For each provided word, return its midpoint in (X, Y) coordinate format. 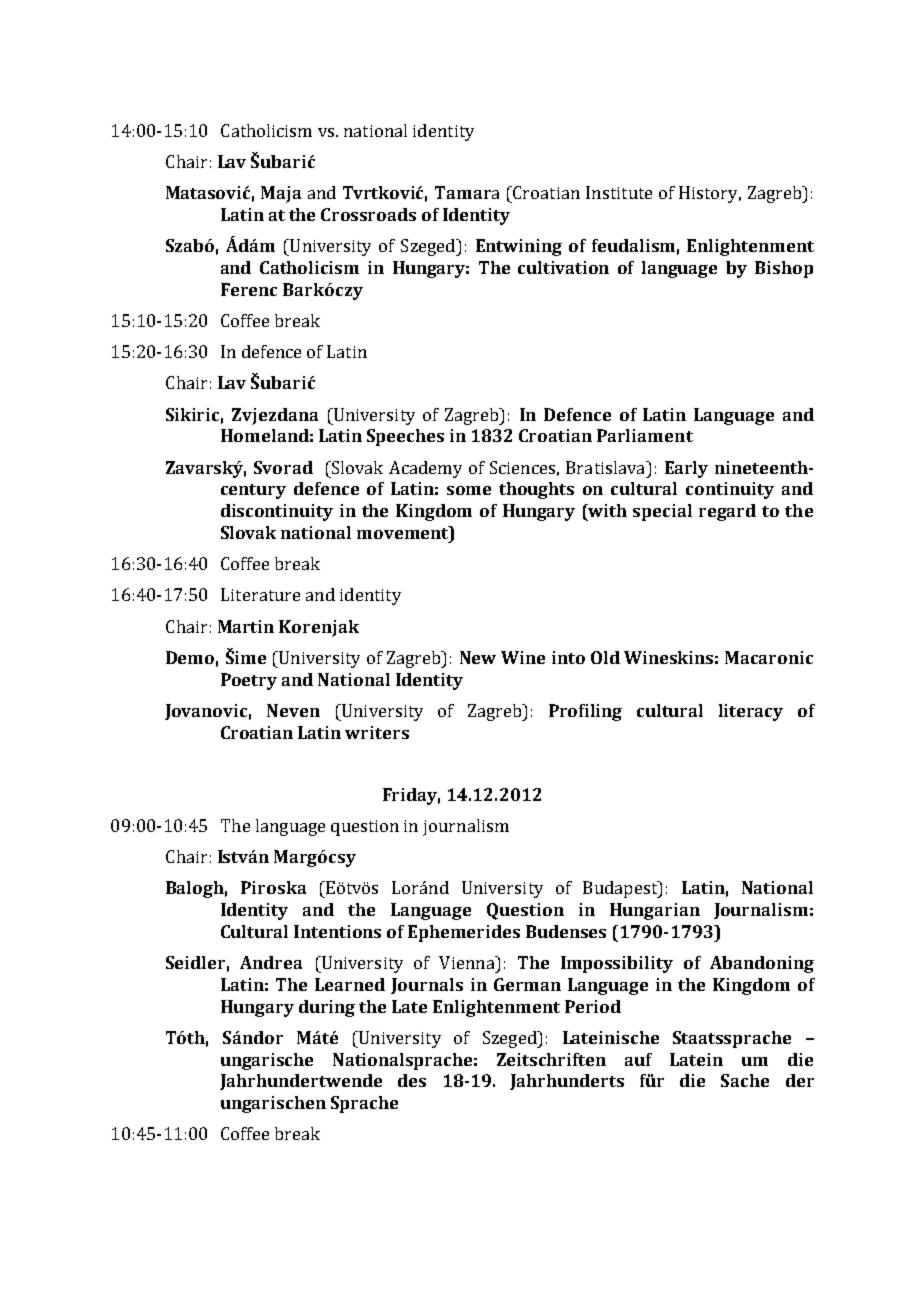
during (327, 1008)
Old (605, 657)
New (478, 657)
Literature (260, 594)
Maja (281, 194)
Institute (619, 192)
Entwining (519, 247)
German (527, 984)
